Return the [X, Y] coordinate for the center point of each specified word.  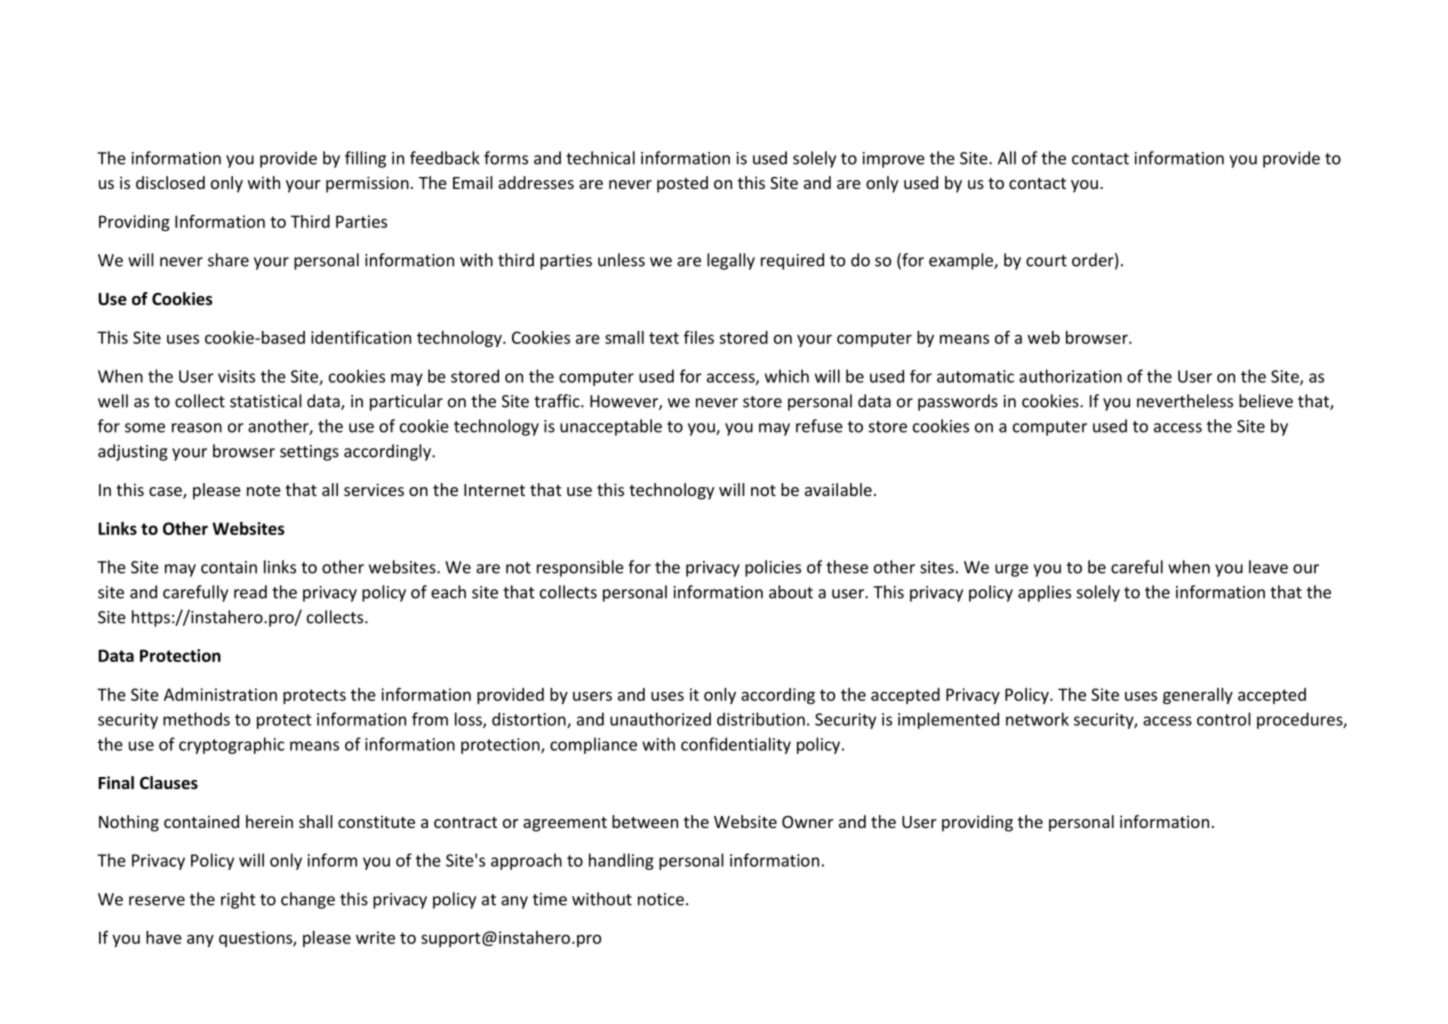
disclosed [170, 182]
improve [894, 160]
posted [682, 184]
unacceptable [611, 427]
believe [1266, 401]
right [238, 900]
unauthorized [660, 719]
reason [197, 428]
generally [1198, 696]
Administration [220, 694]
